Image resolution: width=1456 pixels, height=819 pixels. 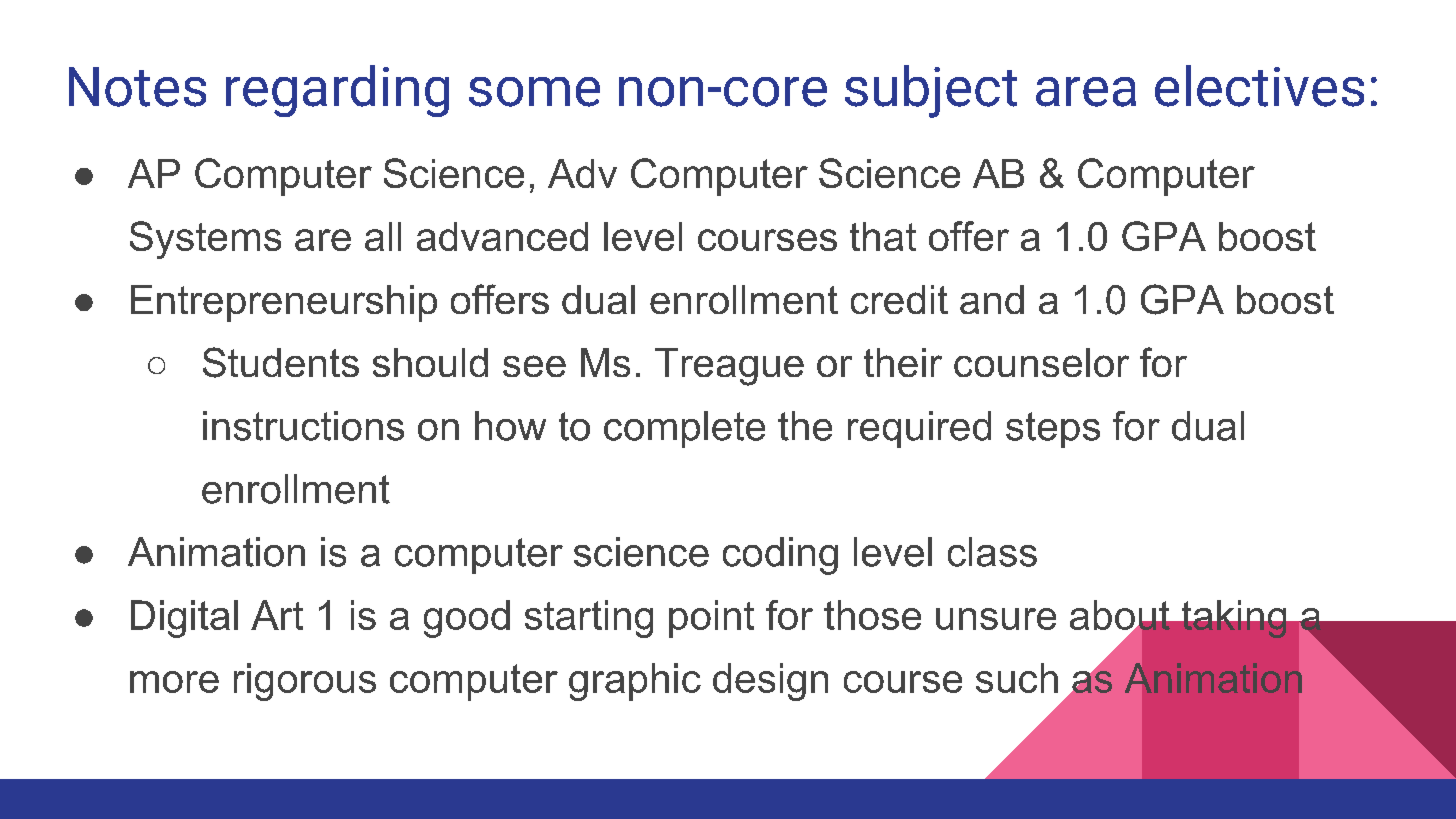 I want to click on complete, so click(x=684, y=429).
